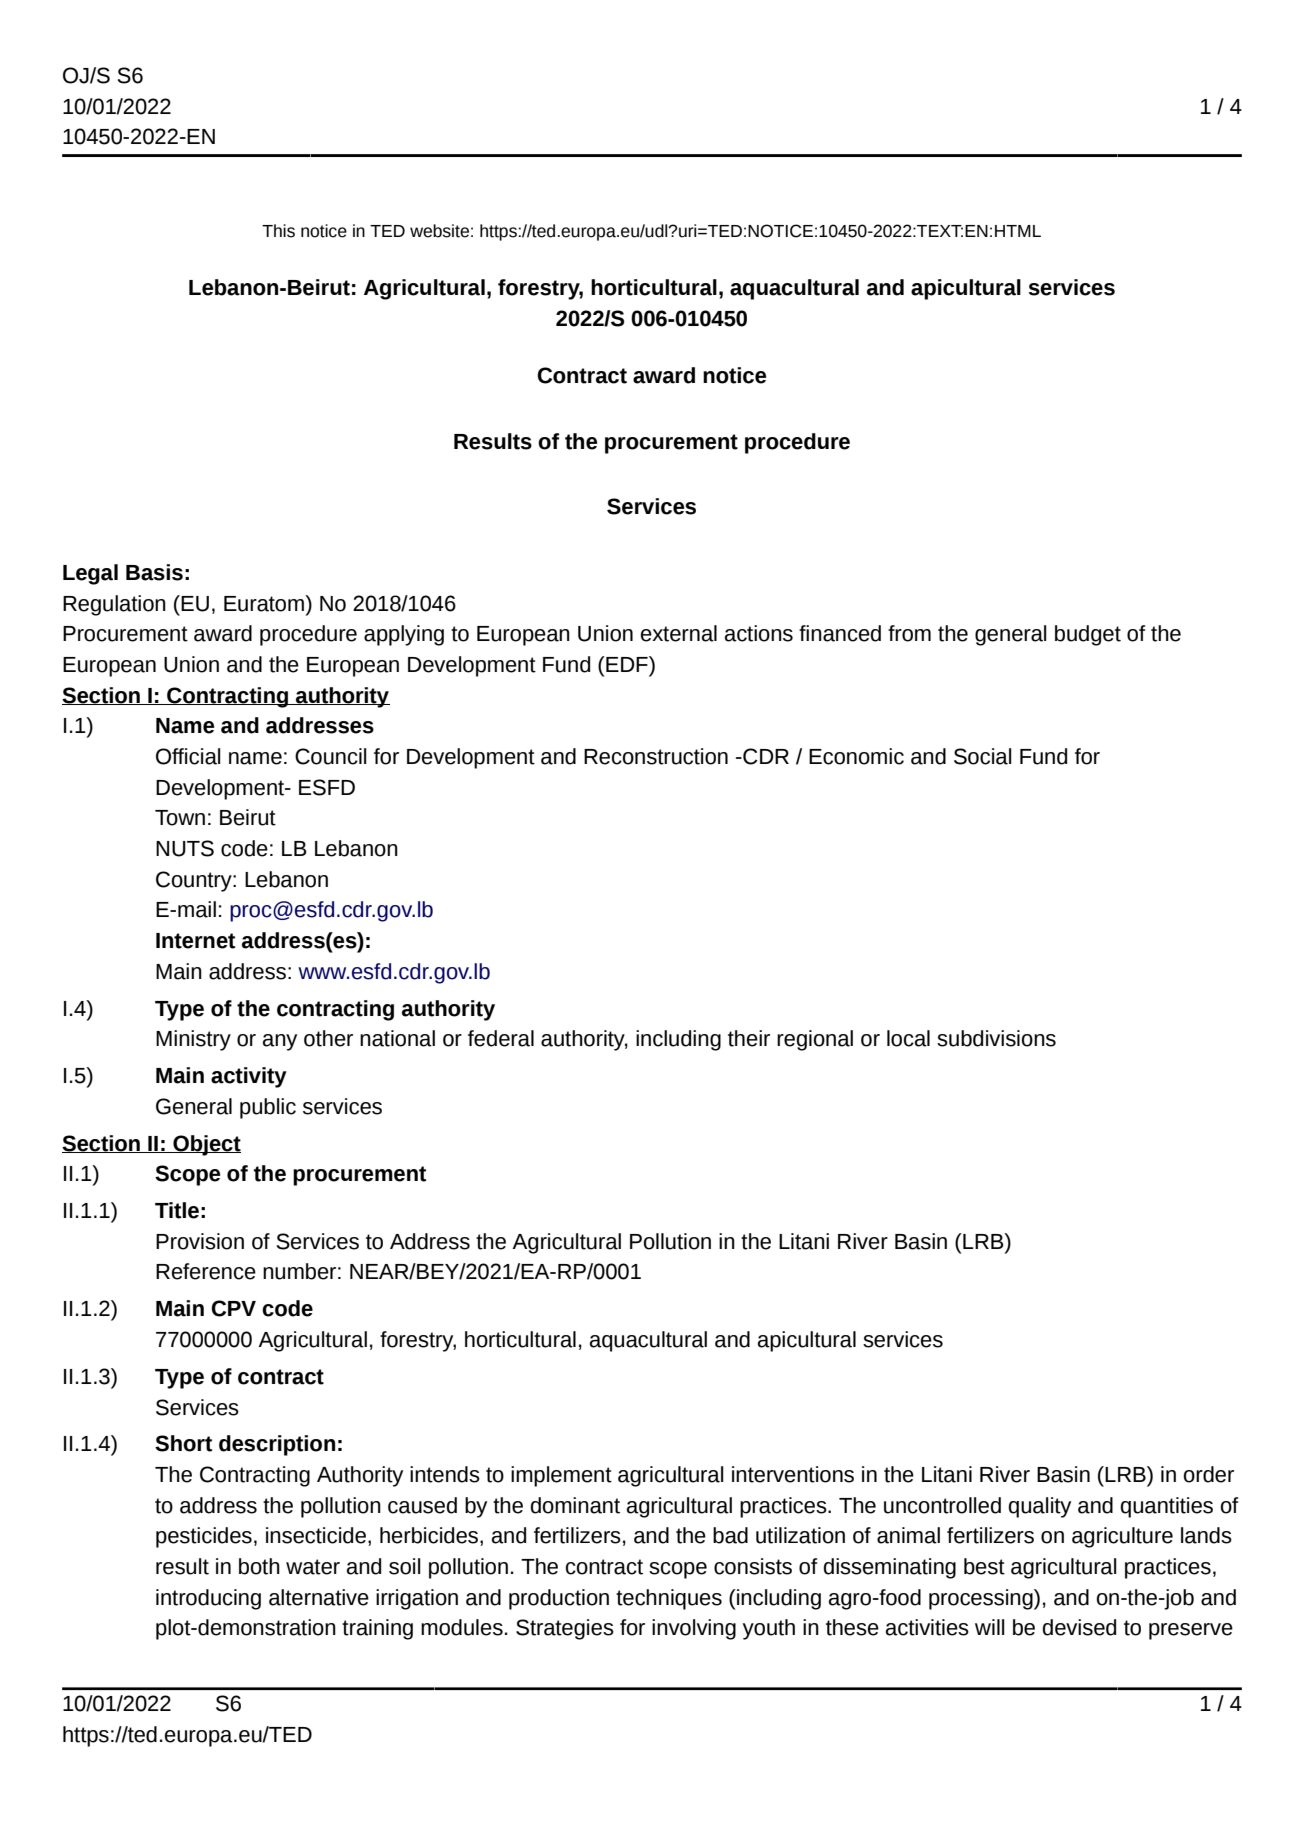  What do you see at coordinates (749, 1038) in the screenshot?
I see `their` at bounding box center [749, 1038].
